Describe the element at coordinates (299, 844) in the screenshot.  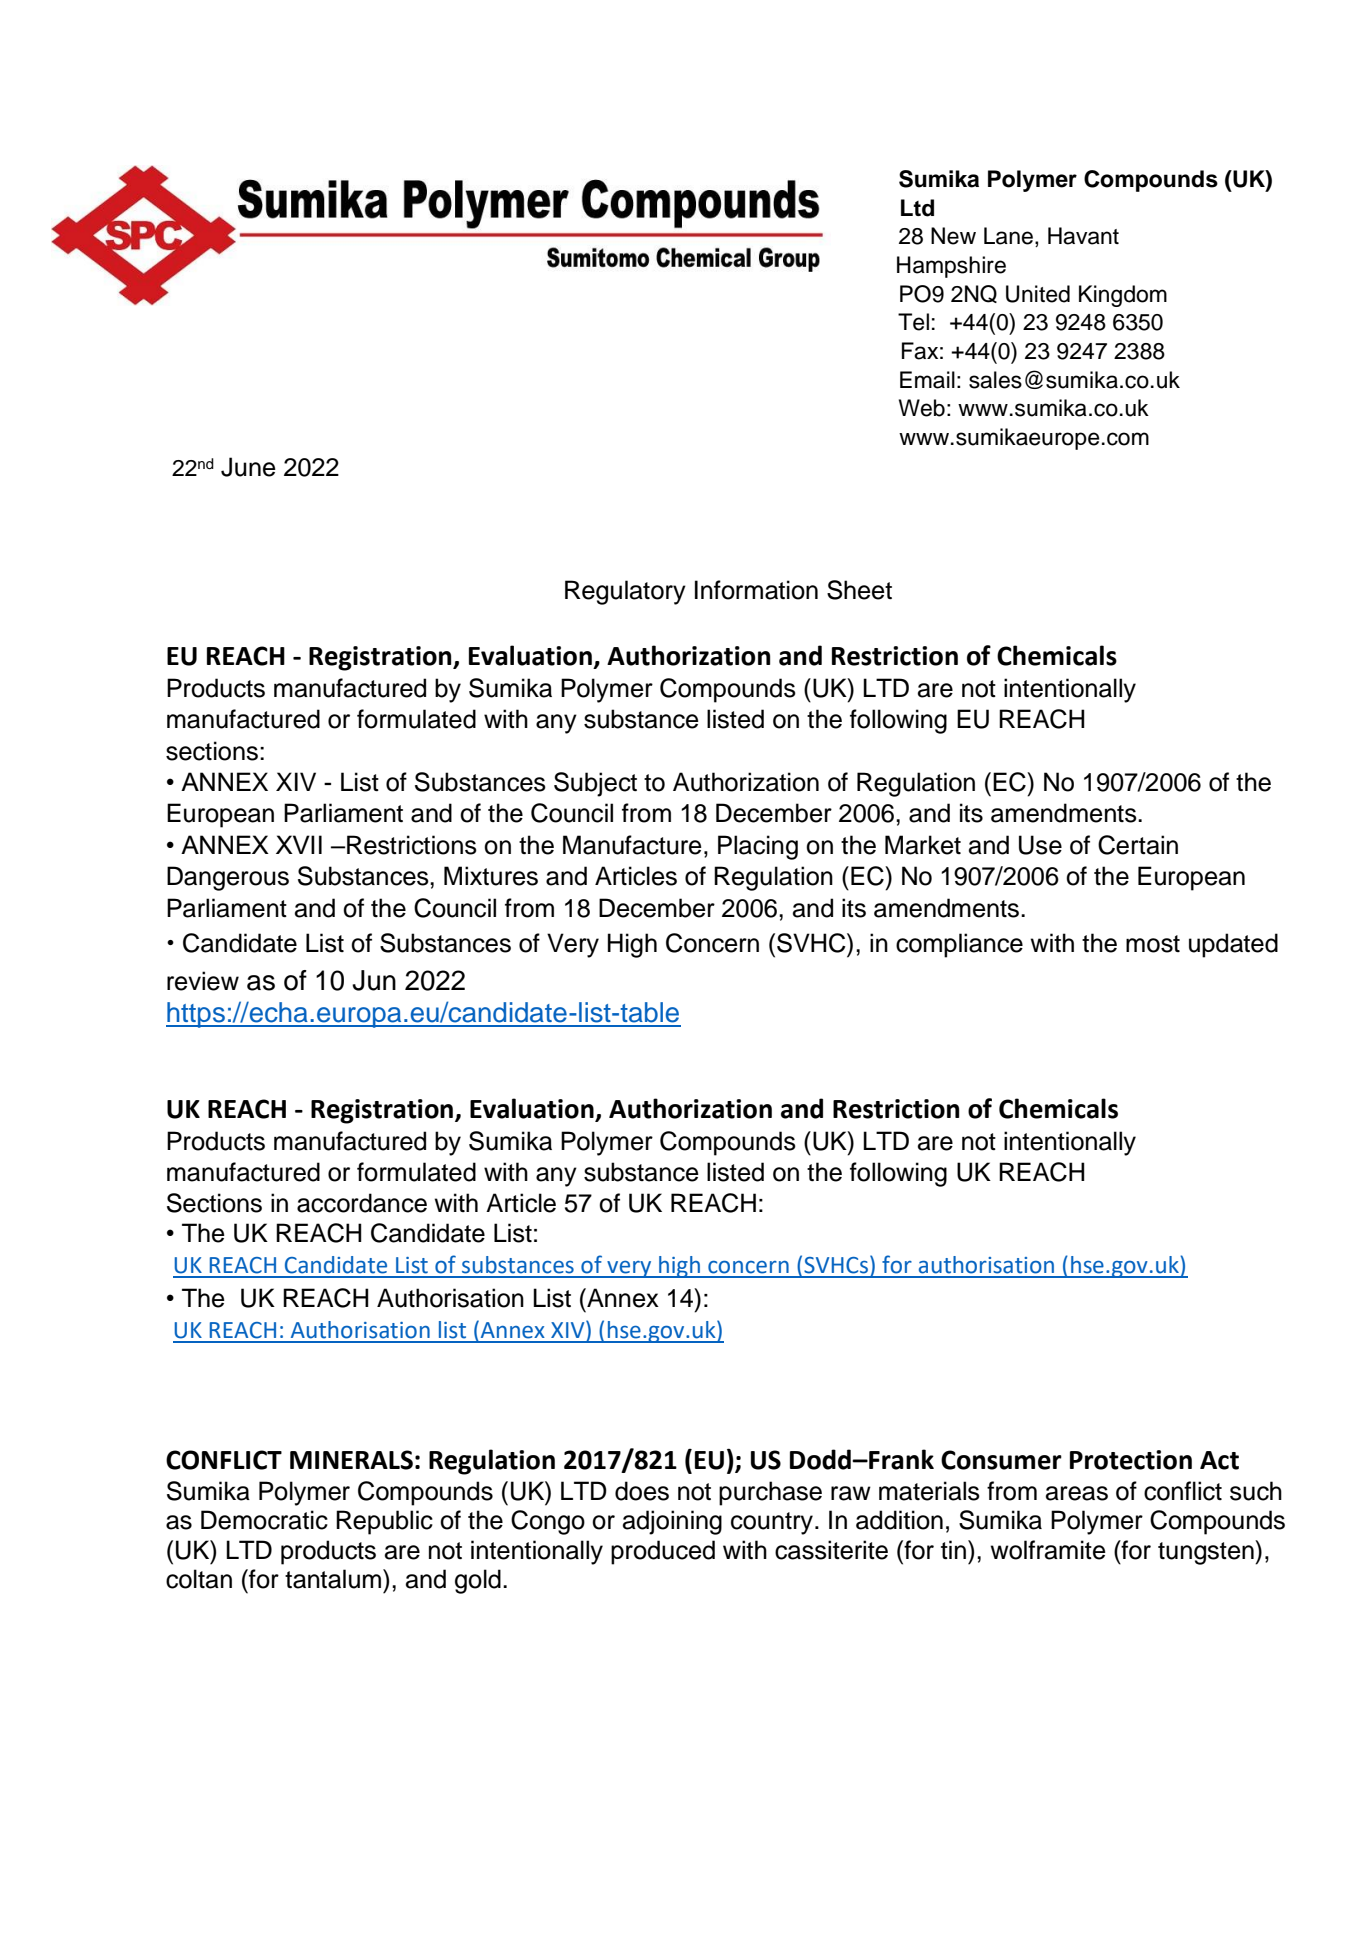
I see `XVII` at that location.
